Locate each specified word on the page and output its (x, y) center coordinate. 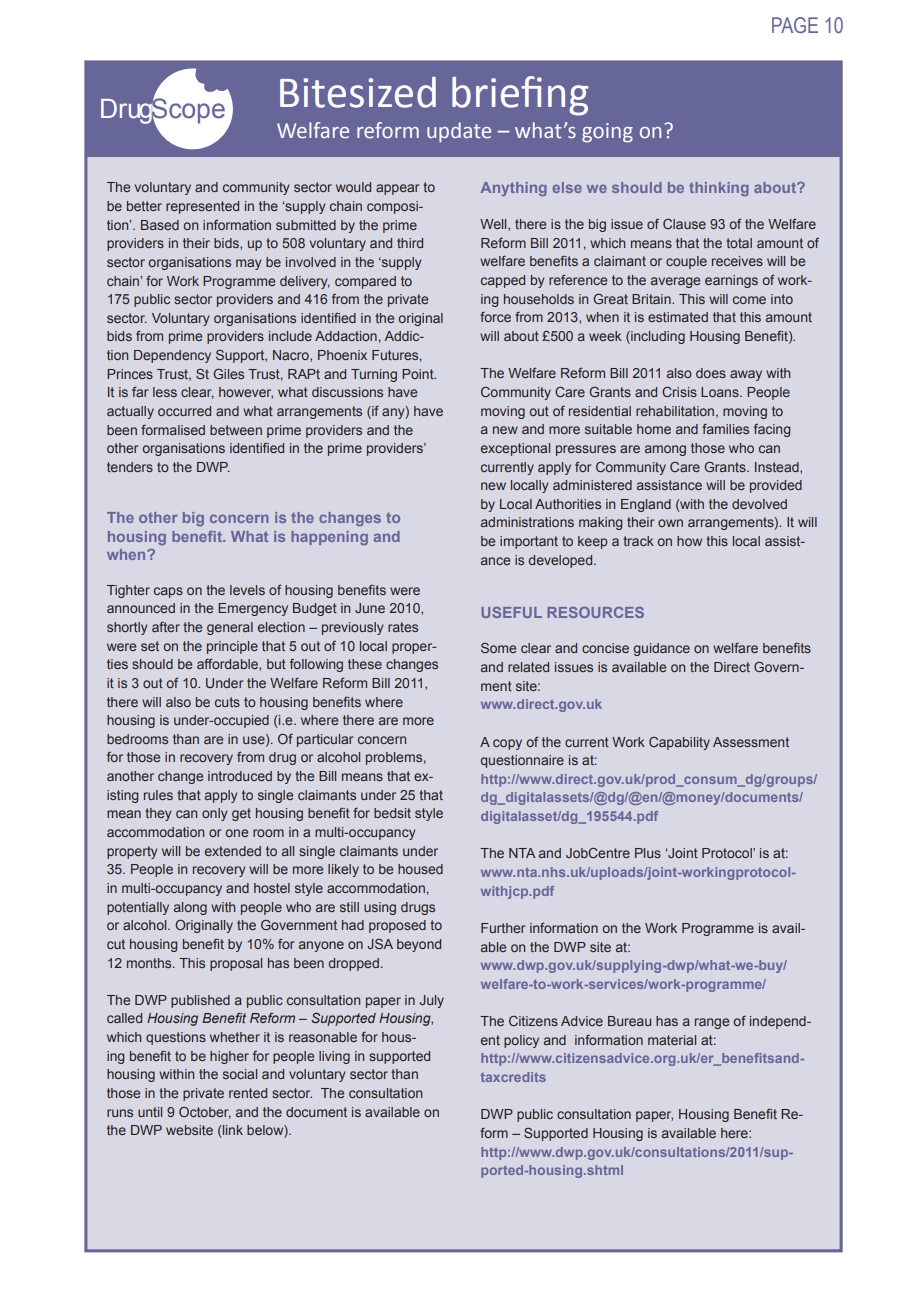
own (670, 523)
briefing (520, 96)
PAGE (795, 25)
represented (202, 207)
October (205, 1113)
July (431, 1001)
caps (168, 592)
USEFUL (511, 612)
